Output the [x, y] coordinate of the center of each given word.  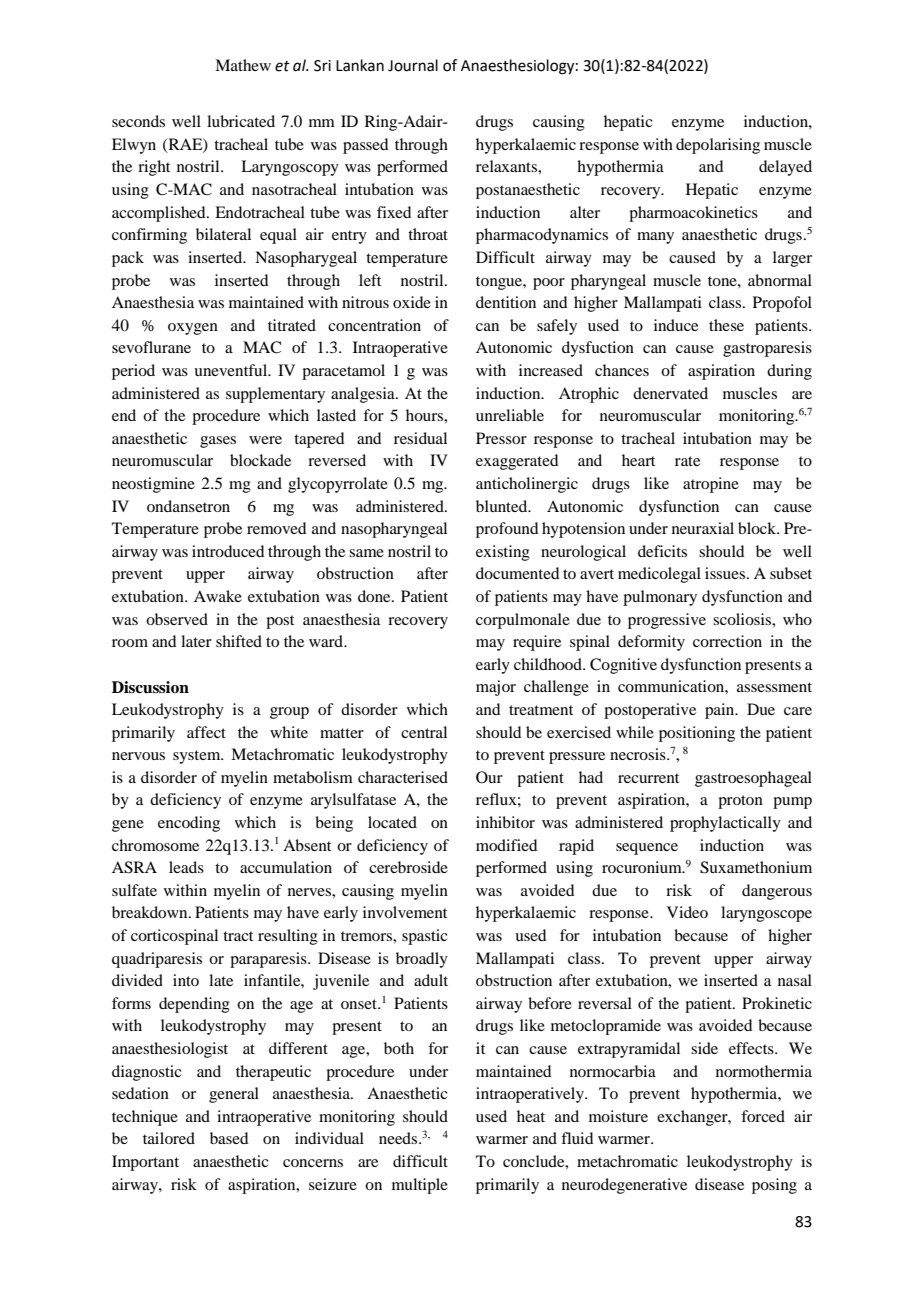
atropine [711, 485]
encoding [189, 824]
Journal [413, 65]
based [229, 1138]
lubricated [241, 121]
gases [218, 442]
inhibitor [505, 822]
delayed [785, 168]
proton [740, 802]
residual [420, 438]
